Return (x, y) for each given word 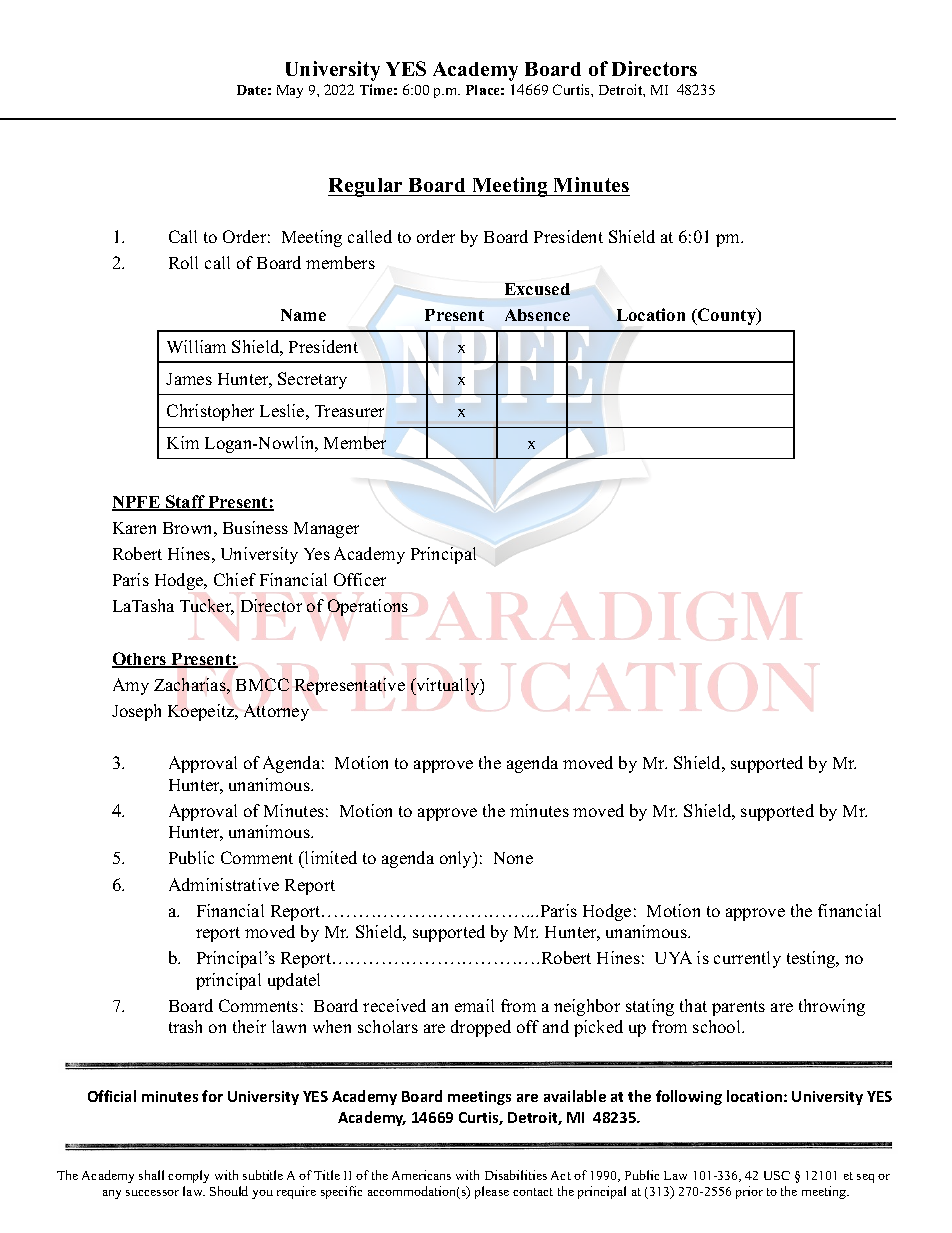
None (513, 858)
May (290, 91)
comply (188, 1176)
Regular (367, 187)
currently (747, 959)
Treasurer (349, 411)
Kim (183, 442)
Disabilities (516, 1175)
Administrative (224, 884)
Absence (537, 315)
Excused (537, 289)
